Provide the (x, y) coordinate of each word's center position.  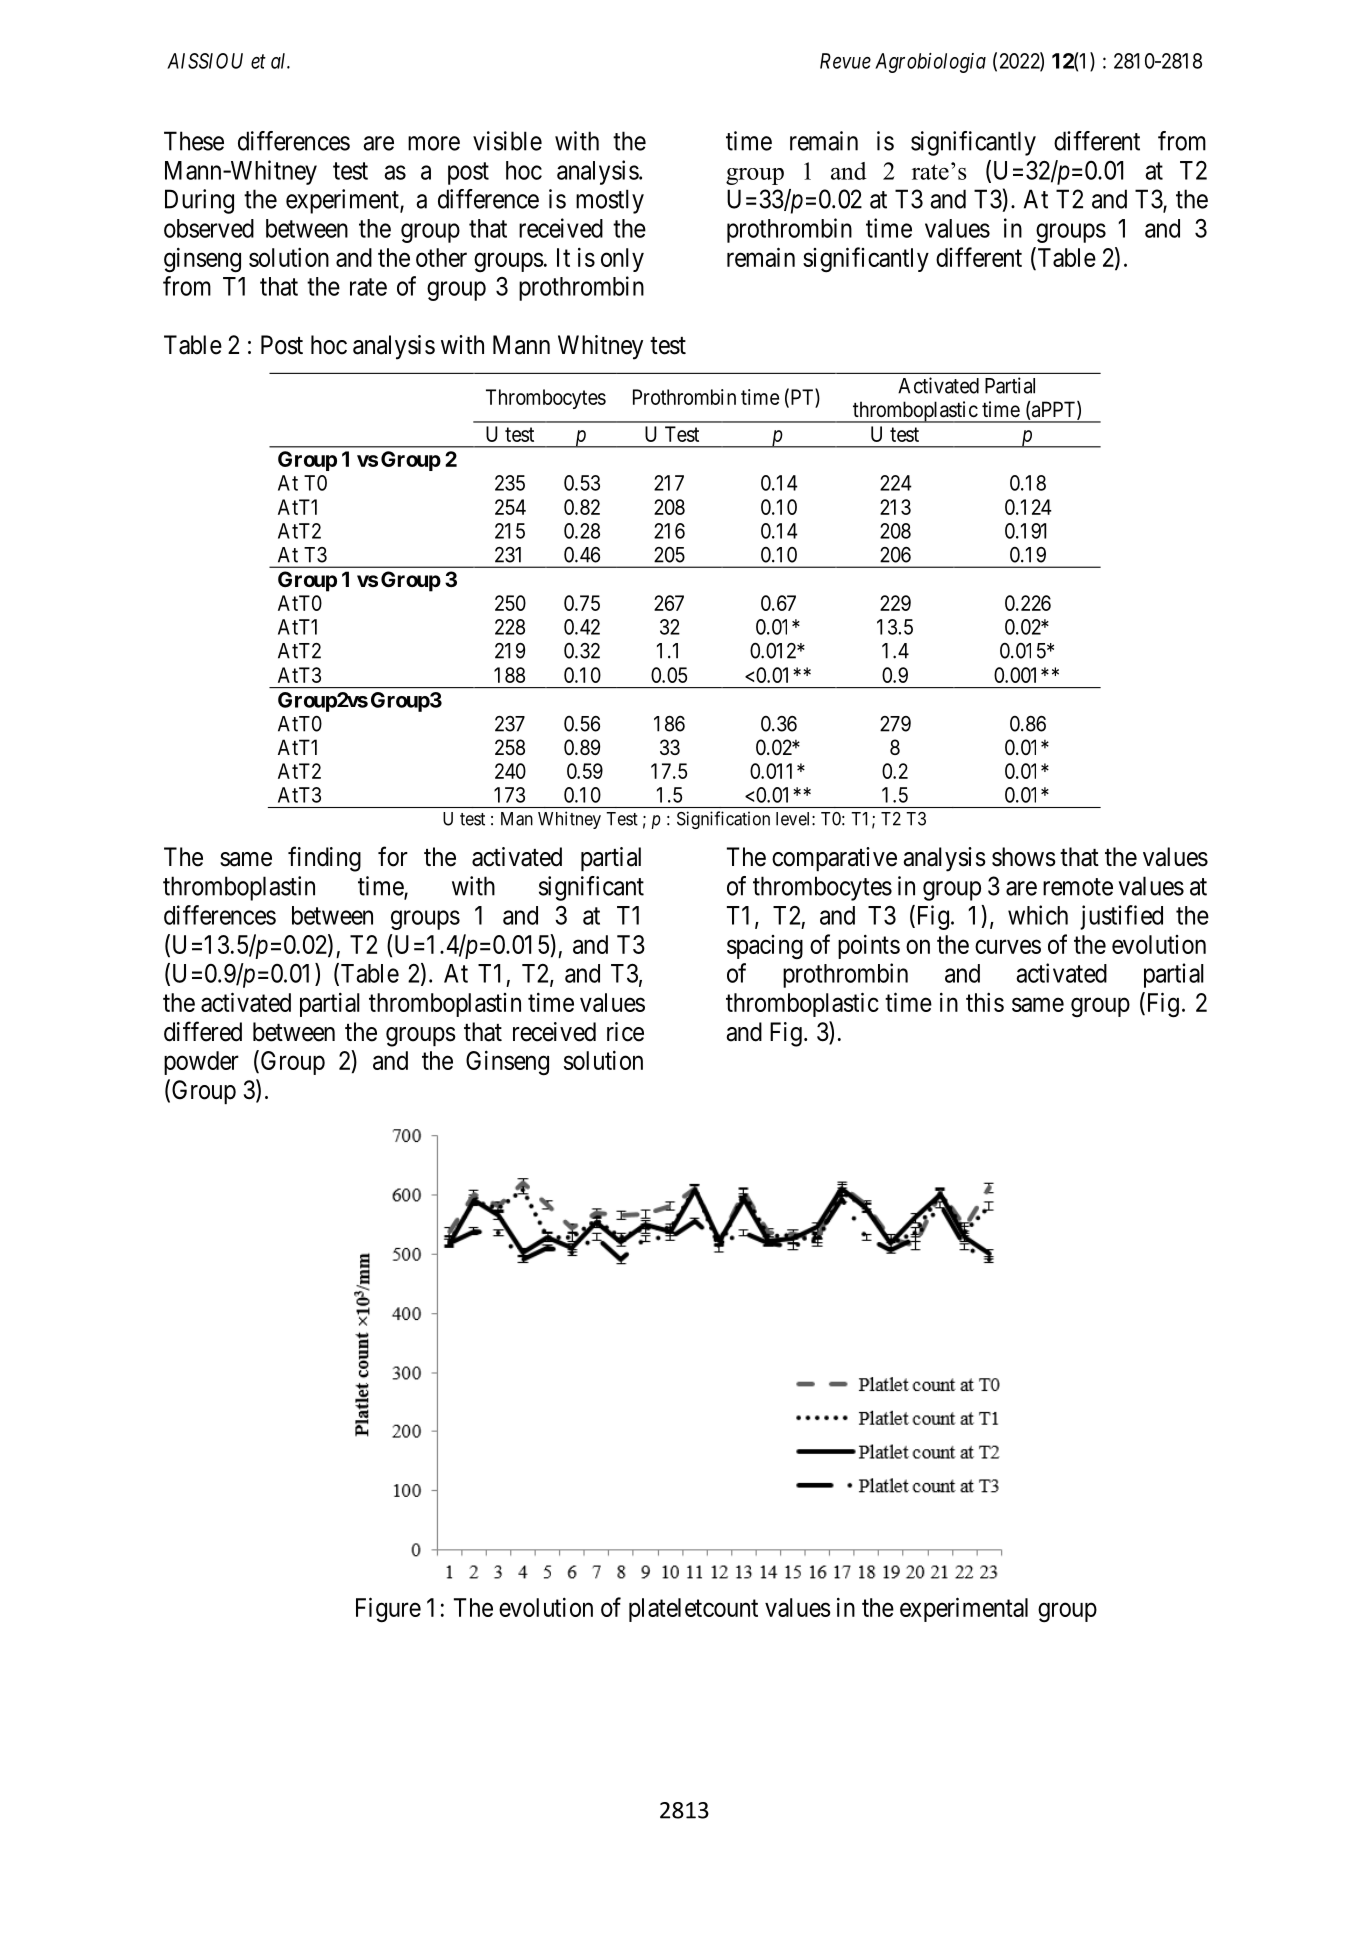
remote (1078, 887)
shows (1024, 857)
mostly (610, 201)
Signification (723, 820)
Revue (845, 61)
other (441, 257)
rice (625, 1032)
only (622, 260)
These (194, 141)
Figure (388, 1610)
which (1038, 915)
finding (324, 859)
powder (201, 1063)
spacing (765, 947)
